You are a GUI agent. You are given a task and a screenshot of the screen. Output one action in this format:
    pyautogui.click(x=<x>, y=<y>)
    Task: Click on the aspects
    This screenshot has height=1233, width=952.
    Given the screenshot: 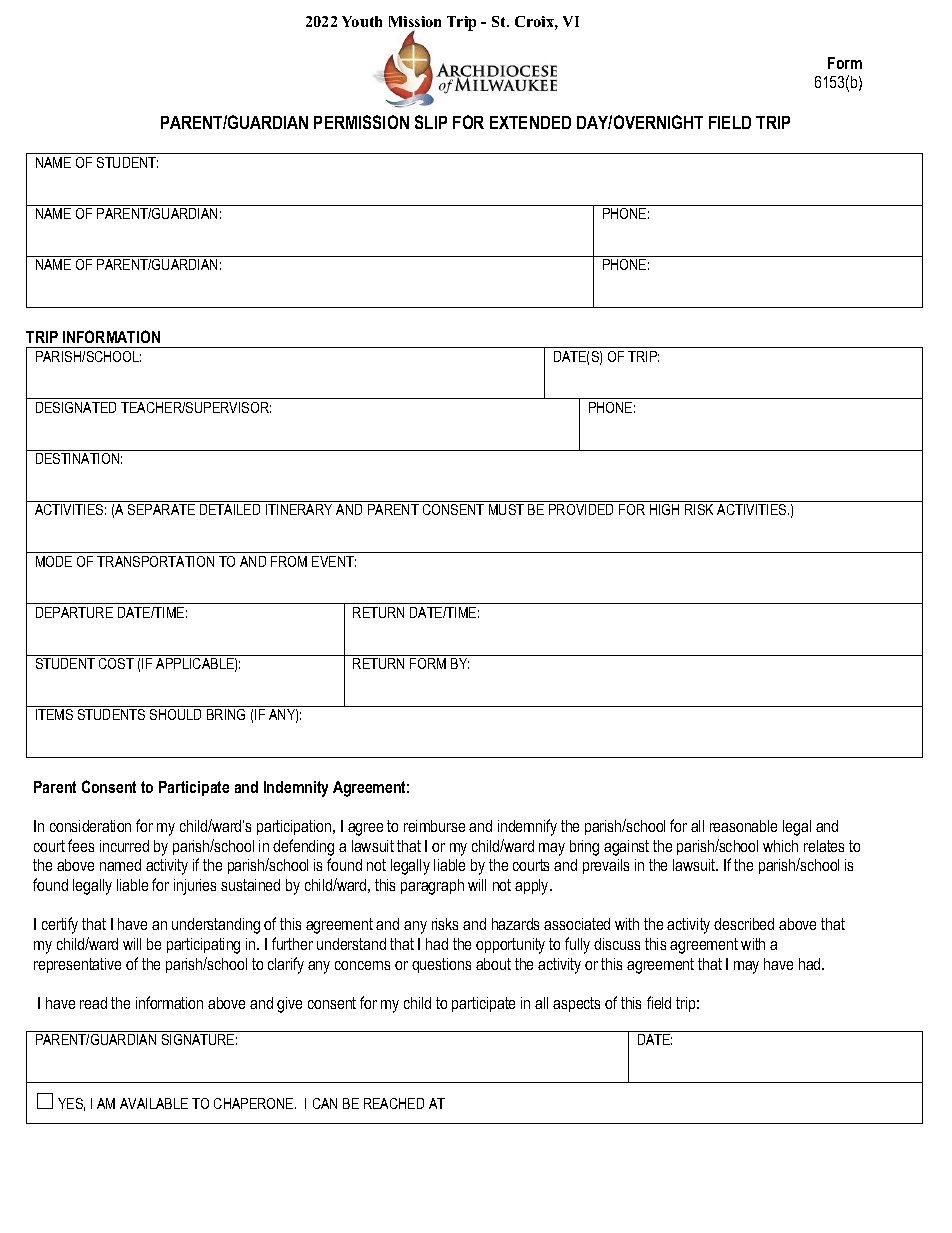 What is the action you would take?
    pyautogui.click(x=576, y=1004)
